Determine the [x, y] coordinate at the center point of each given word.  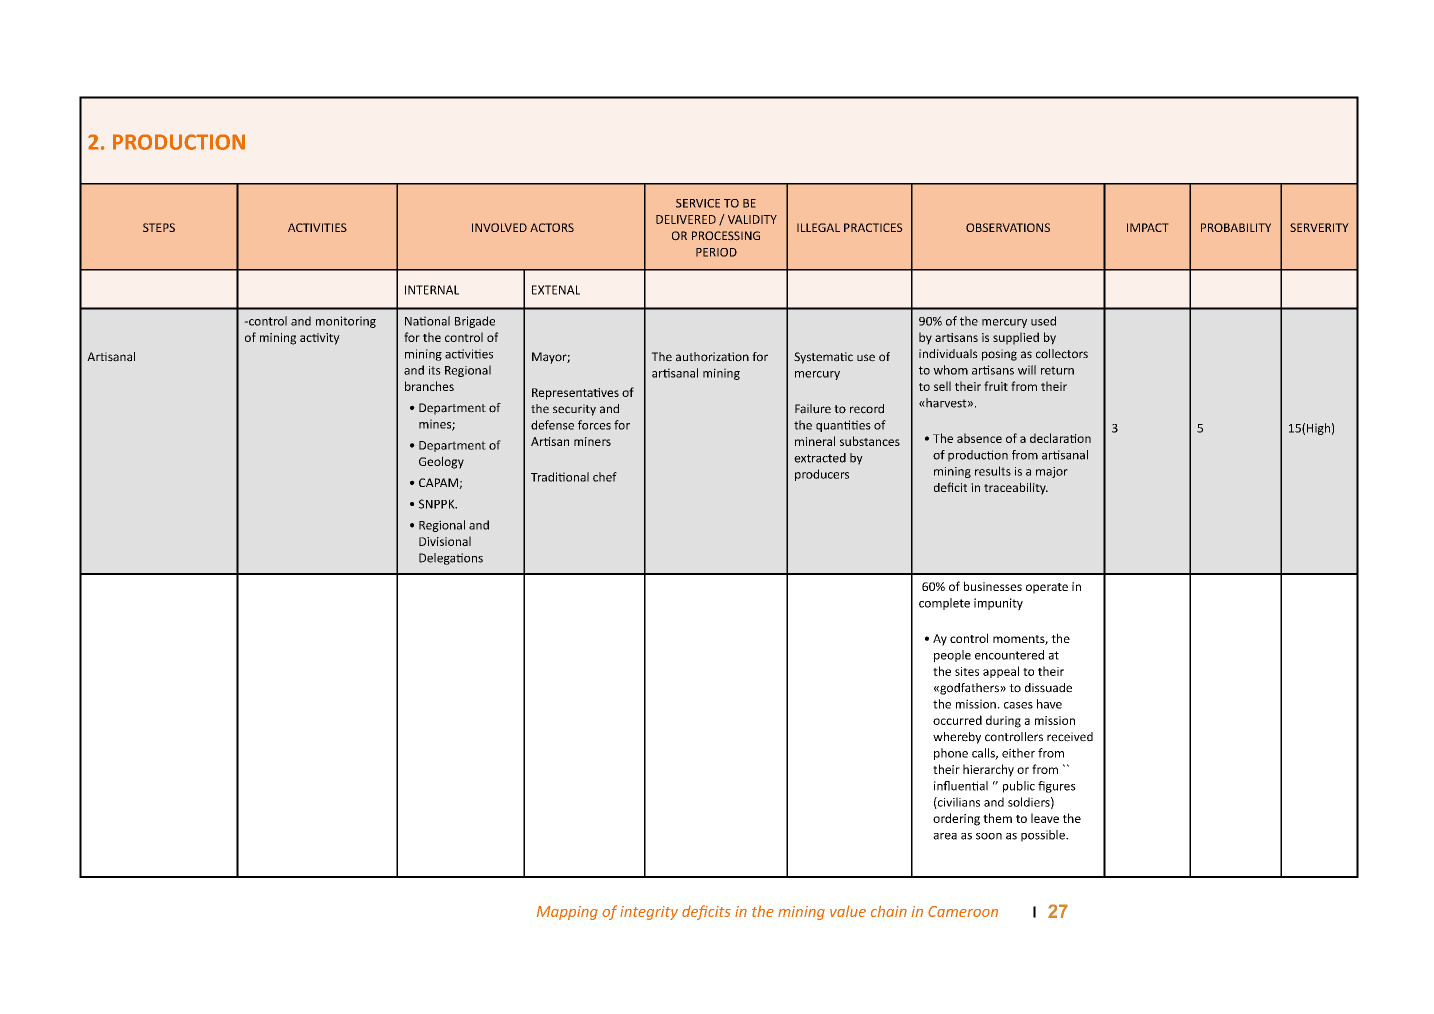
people [952, 656]
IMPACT [1148, 227]
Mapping [567, 913]
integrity [649, 913]
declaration [1060, 438]
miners [592, 441]
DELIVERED [686, 219]
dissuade [1048, 688]
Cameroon [963, 911]
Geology [441, 462]
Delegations [451, 559]
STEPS [159, 227]
